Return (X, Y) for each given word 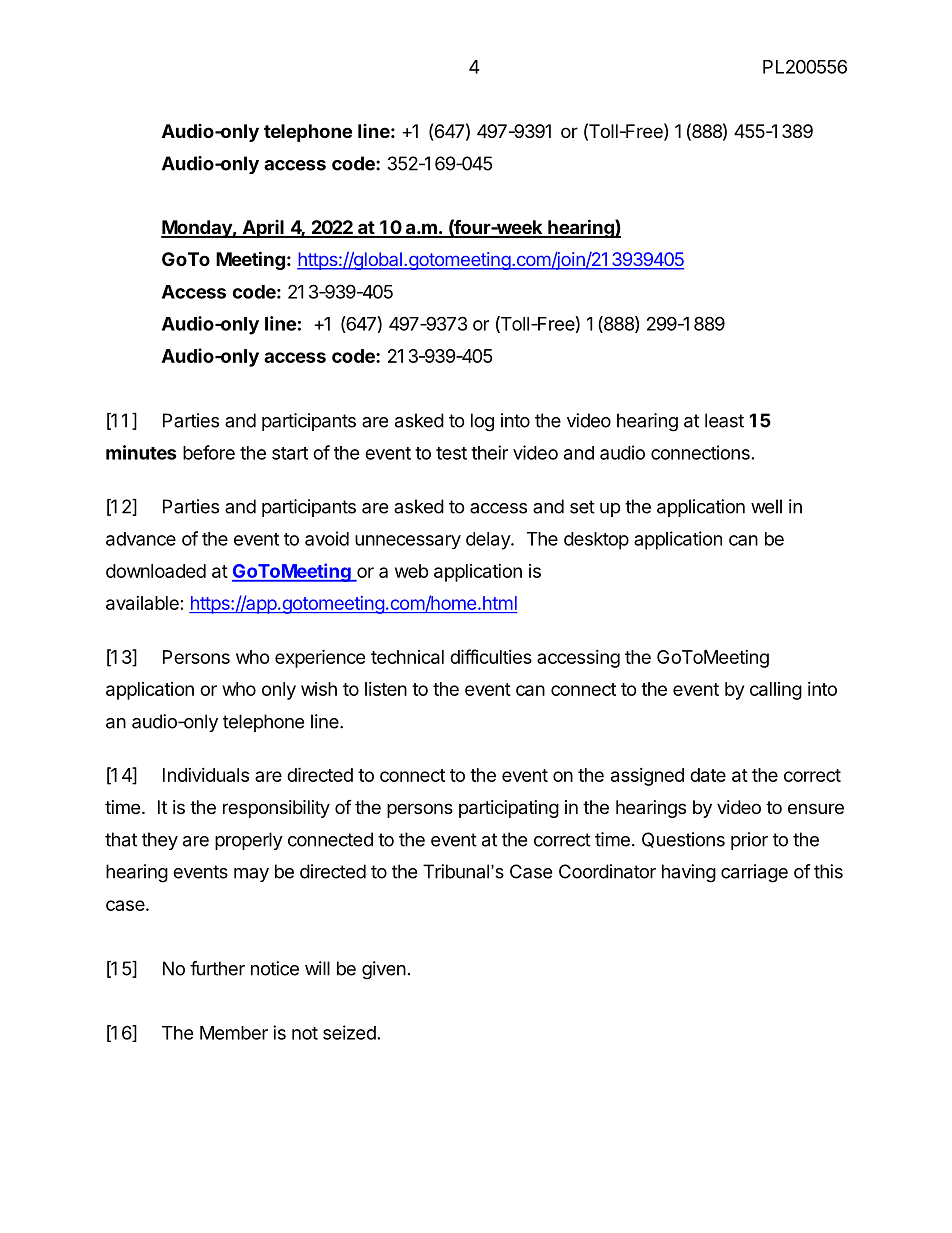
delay (489, 541)
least (724, 420)
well (766, 506)
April (263, 229)
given (384, 970)
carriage (754, 873)
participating (509, 809)
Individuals (206, 775)
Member (234, 1033)
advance (141, 539)
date (708, 775)
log (482, 422)
